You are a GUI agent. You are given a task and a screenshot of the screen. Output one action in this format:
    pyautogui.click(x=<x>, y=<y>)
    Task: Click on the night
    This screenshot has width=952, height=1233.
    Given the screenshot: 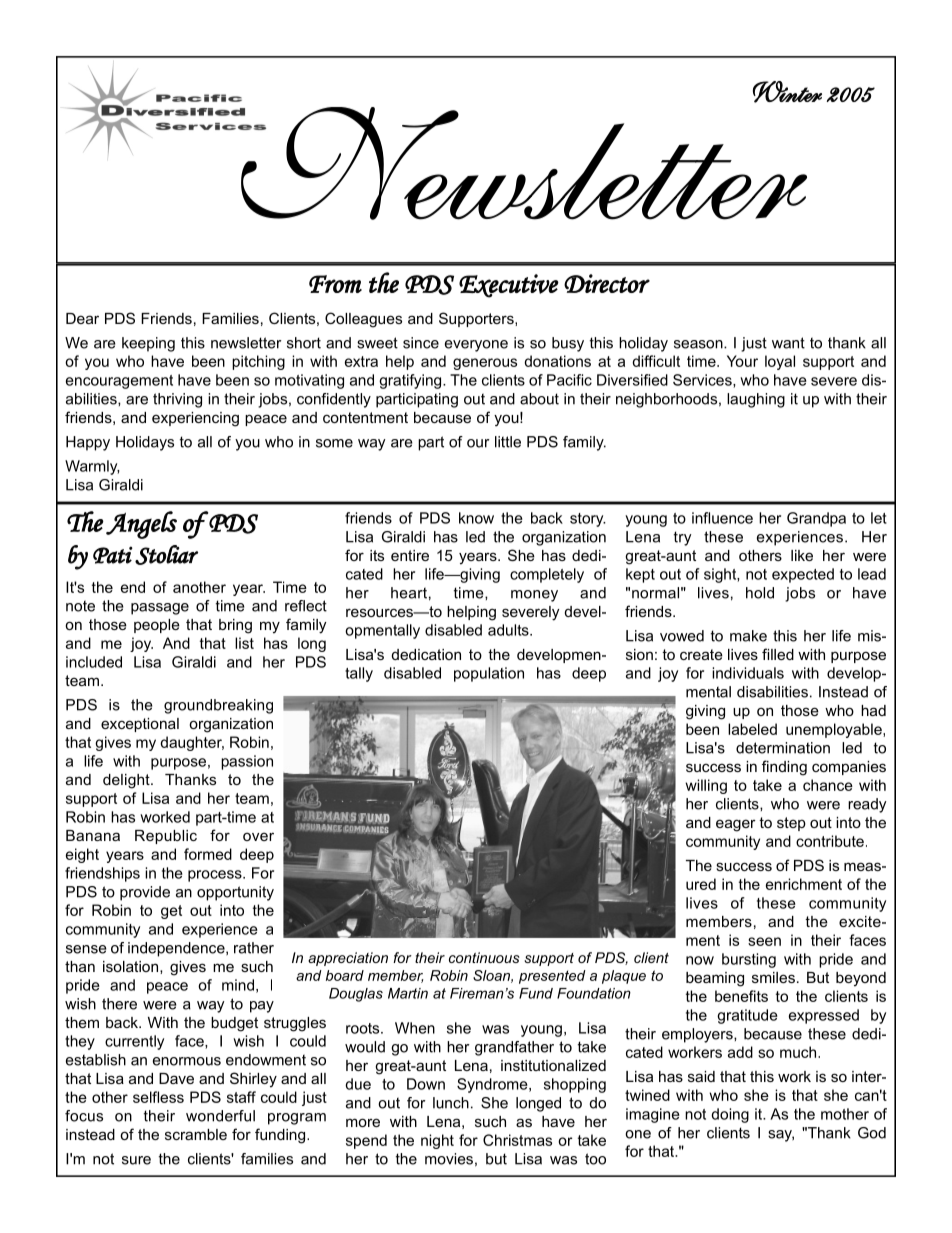 What is the action you would take?
    pyautogui.click(x=437, y=1141)
